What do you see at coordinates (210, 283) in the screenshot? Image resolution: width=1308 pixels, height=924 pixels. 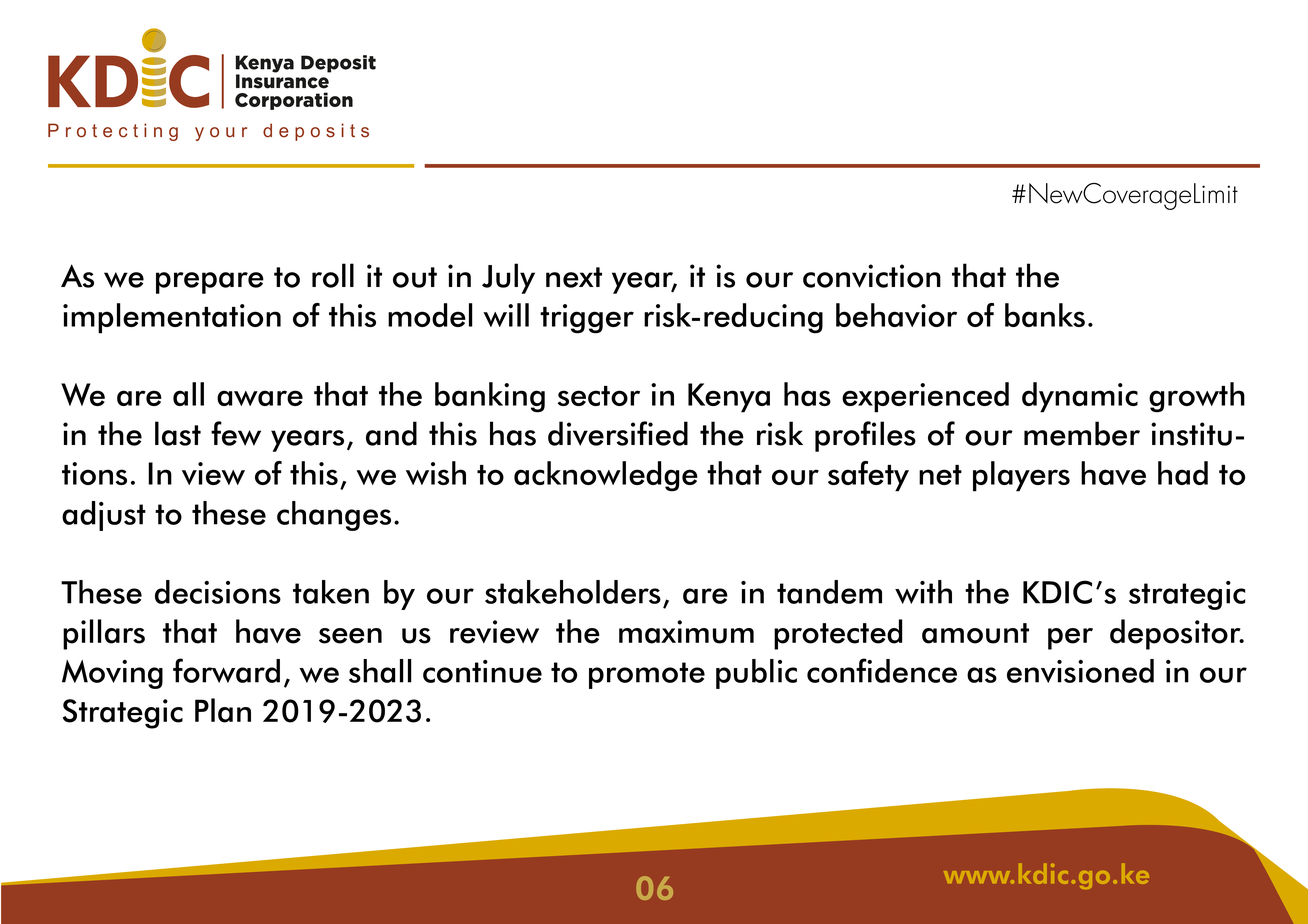 I see `prepare` at bounding box center [210, 283].
